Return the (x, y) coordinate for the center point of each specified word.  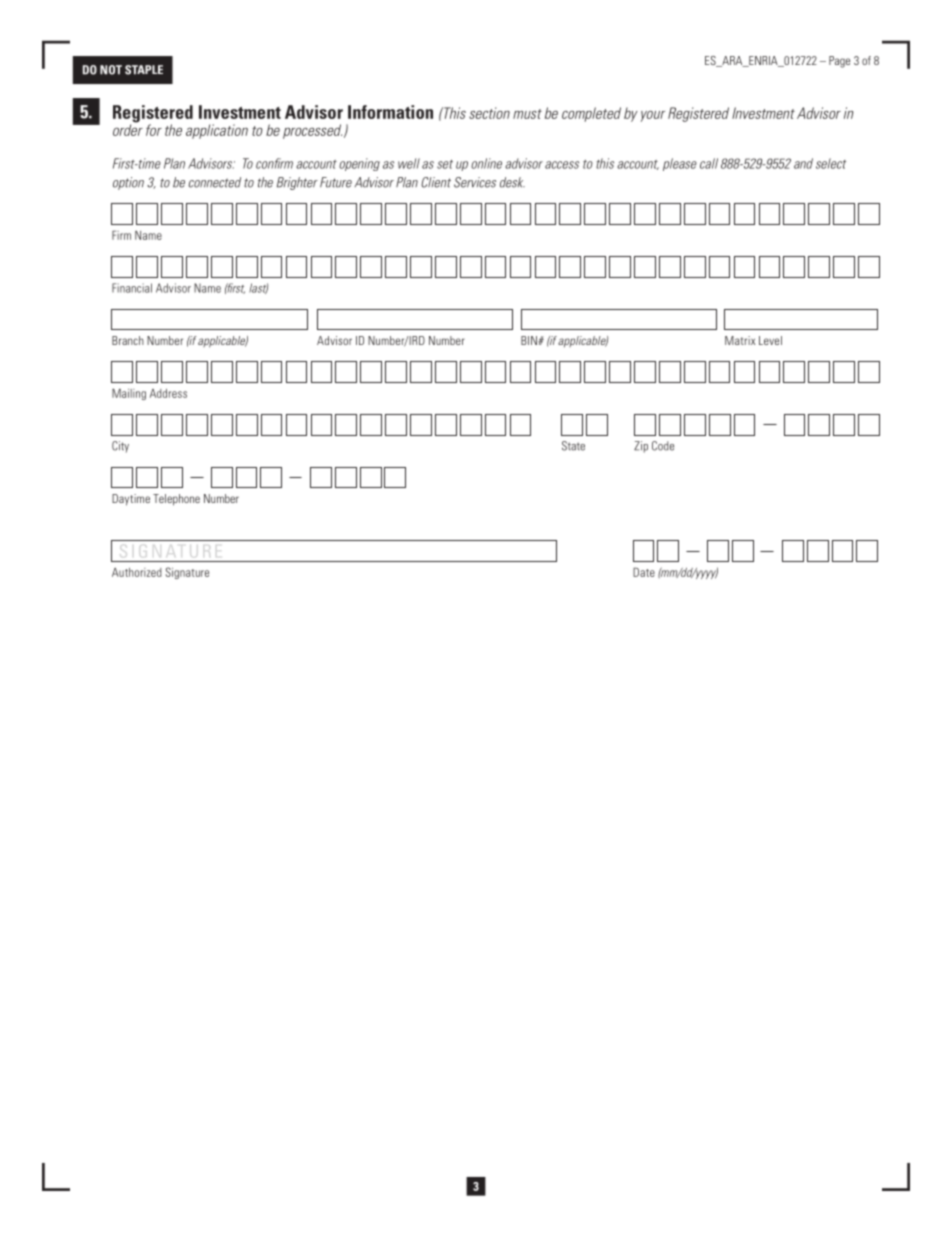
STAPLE (144, 70)
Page (839, 62)
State (573, 446)
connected (215, 182)
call (709, 163)
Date (644, 572)
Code (663, 446)
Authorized (137, 572)
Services (475, 182)
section (489, 113)
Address (168, 393)
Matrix (740, 340)
